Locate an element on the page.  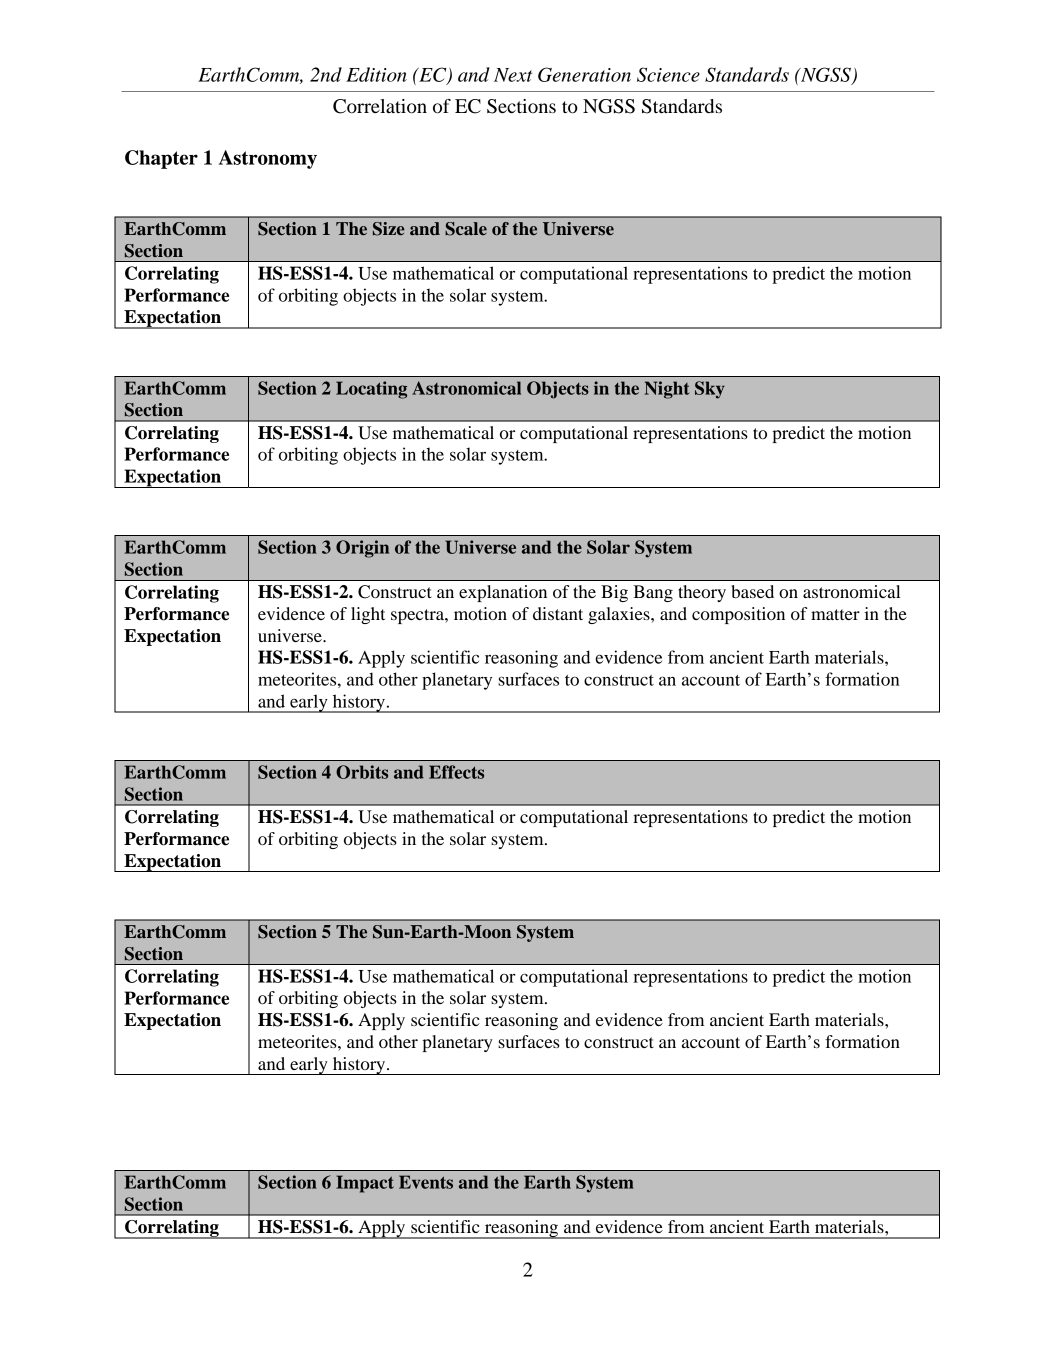
composition is located at coordinates (738, 615).
